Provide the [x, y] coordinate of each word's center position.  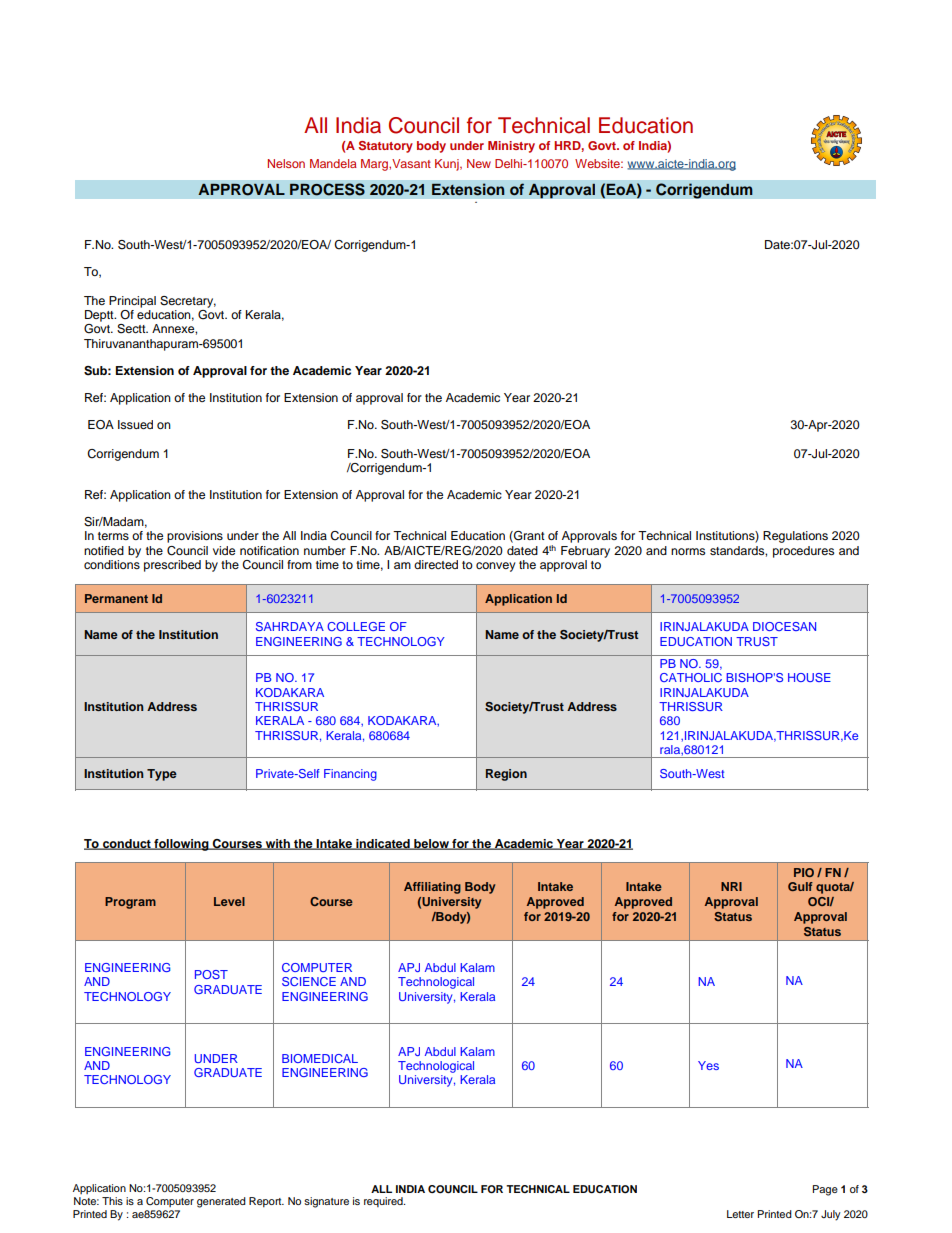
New [479, 163]
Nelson [286, 163]
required [384, 1202]
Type [162, 775]
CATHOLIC [691, 677]
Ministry [511, 147]
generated [221, 1202]
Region [506, 775]
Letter [740, 1214]
